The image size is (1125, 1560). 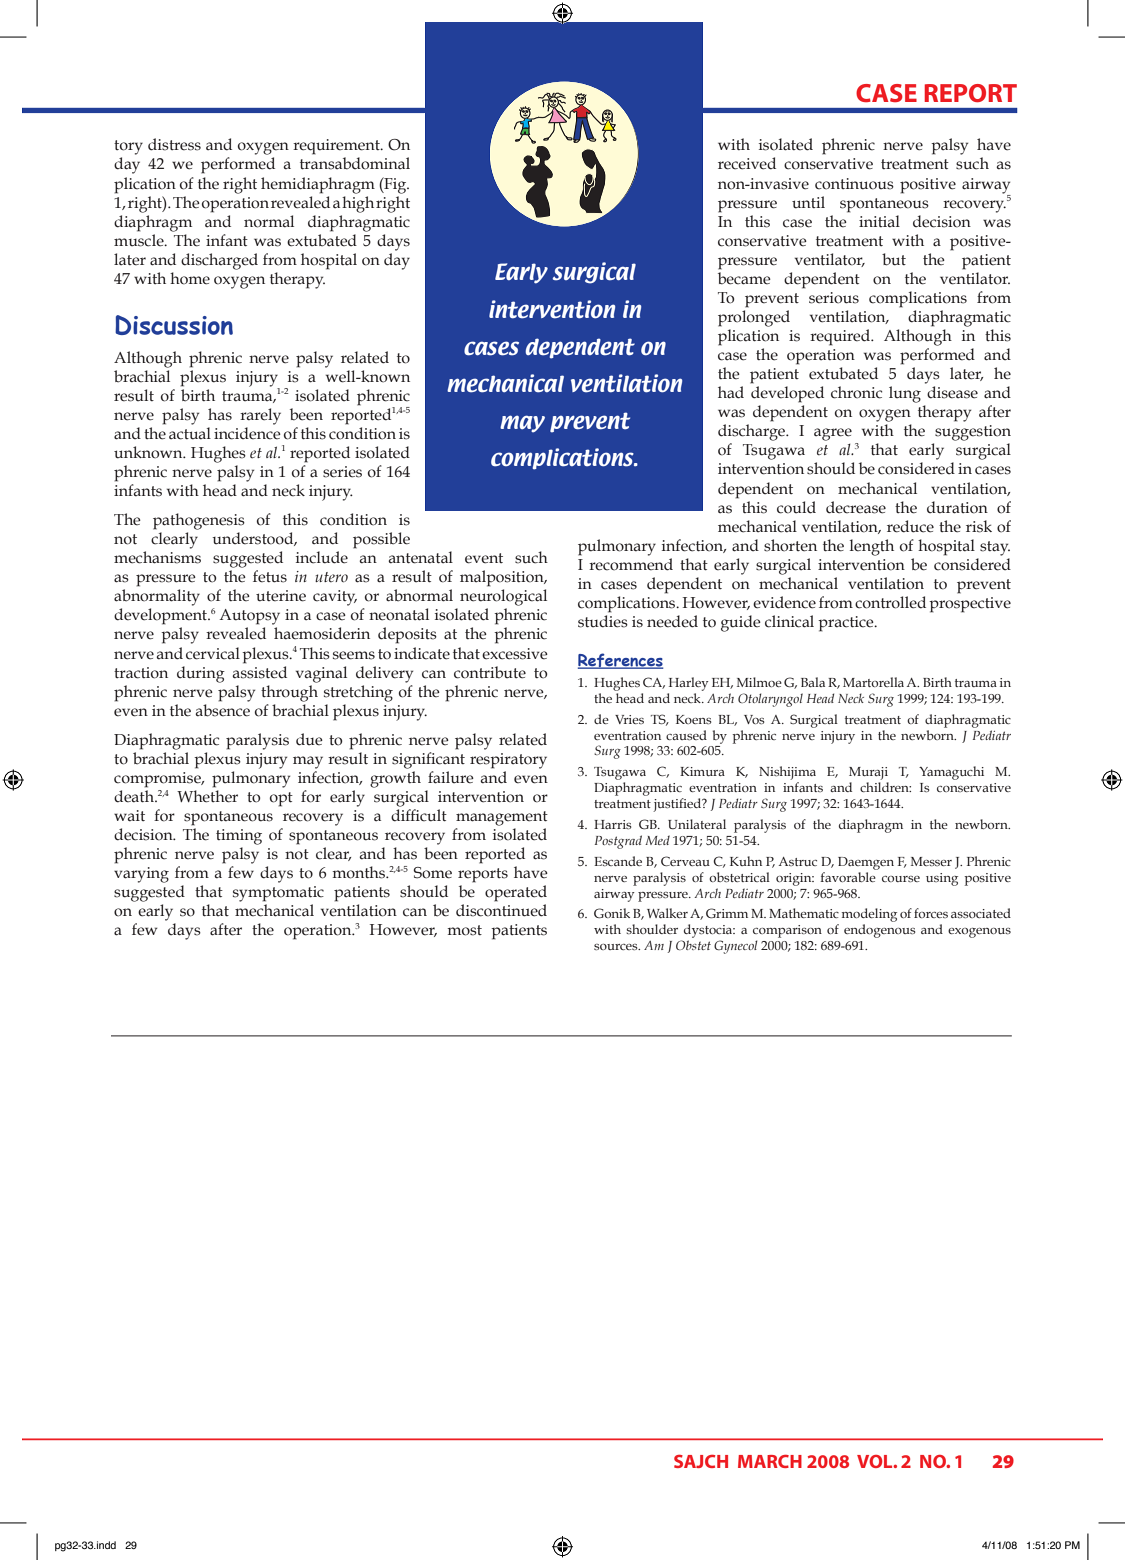 I want to click on received, so click(x=747, y=163).
